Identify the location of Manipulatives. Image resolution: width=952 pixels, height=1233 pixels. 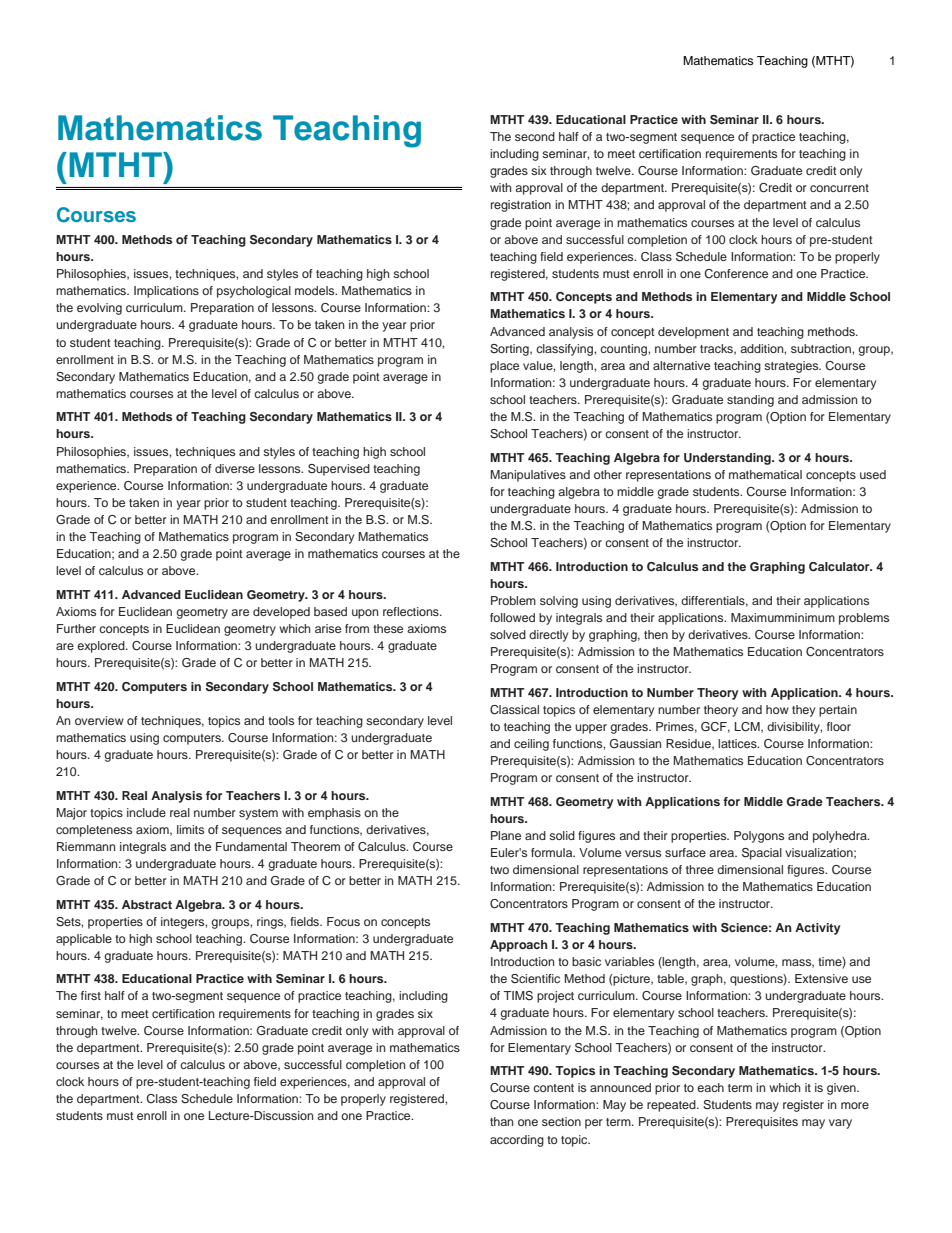
(528, 476).
